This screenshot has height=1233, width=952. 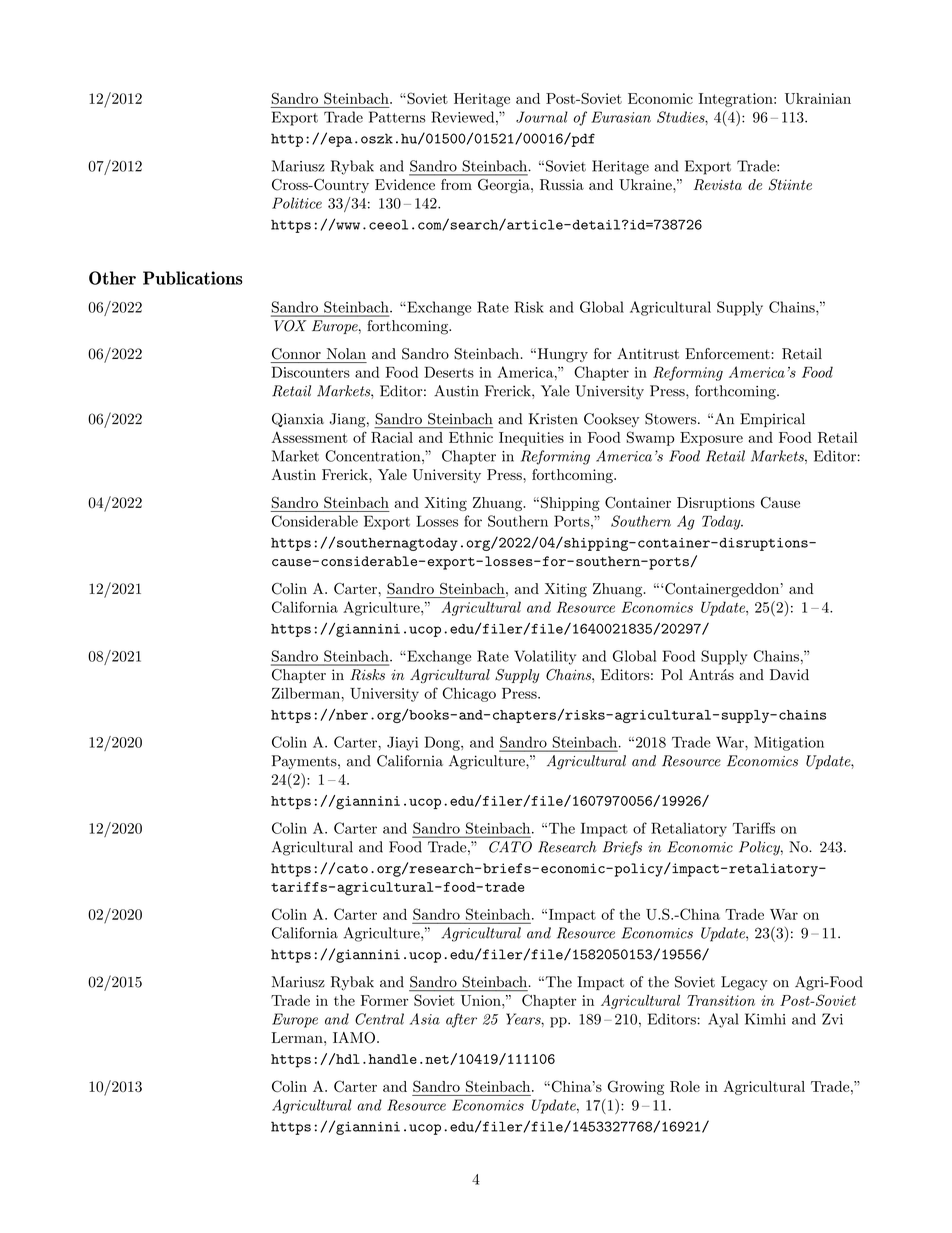 What do you see at coordinates (469, 694) in the screenshot?
I see `Chicago` at bounding box center [469, 694].
